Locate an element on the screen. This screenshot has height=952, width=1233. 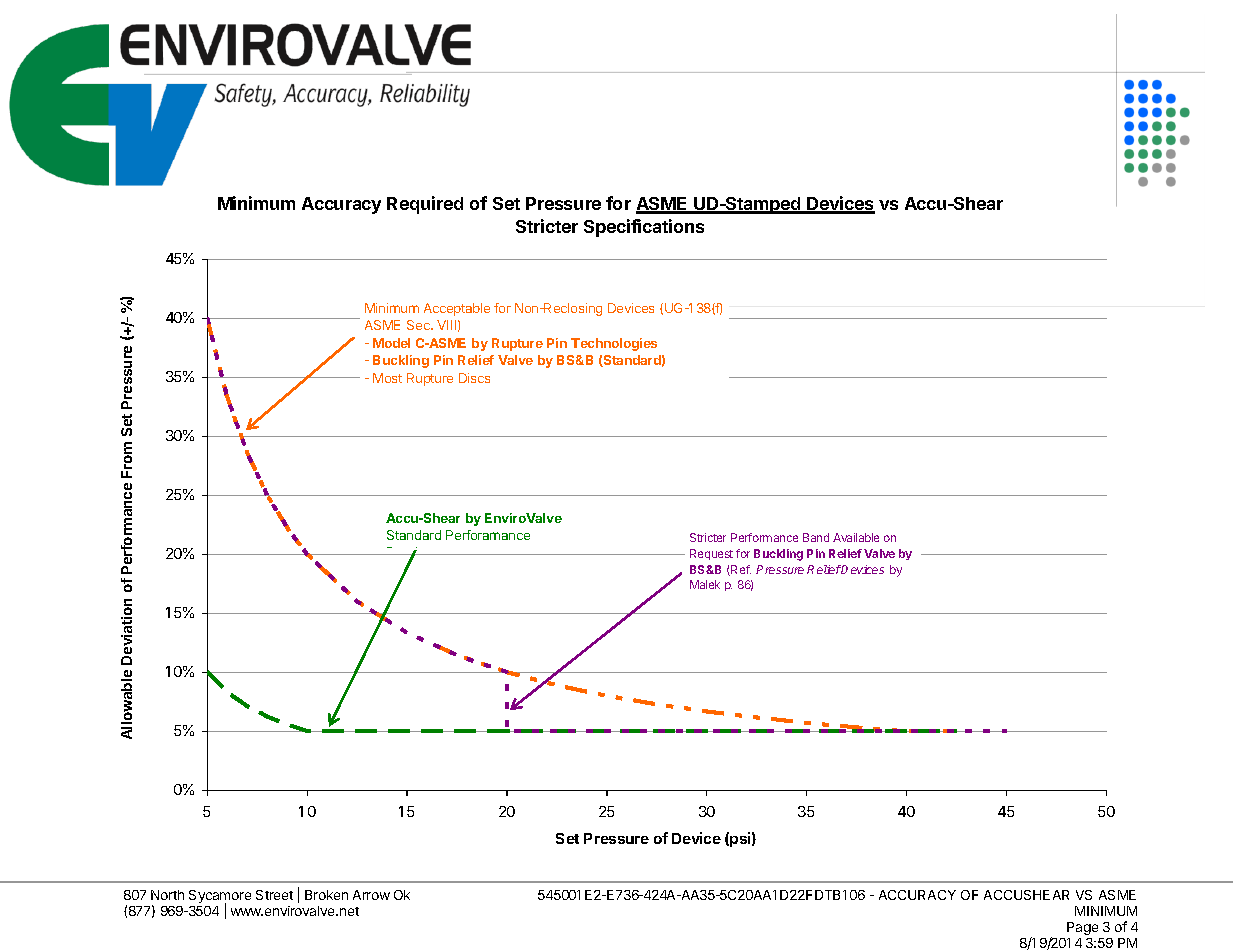
Available is located at coordinates (856, 537).
